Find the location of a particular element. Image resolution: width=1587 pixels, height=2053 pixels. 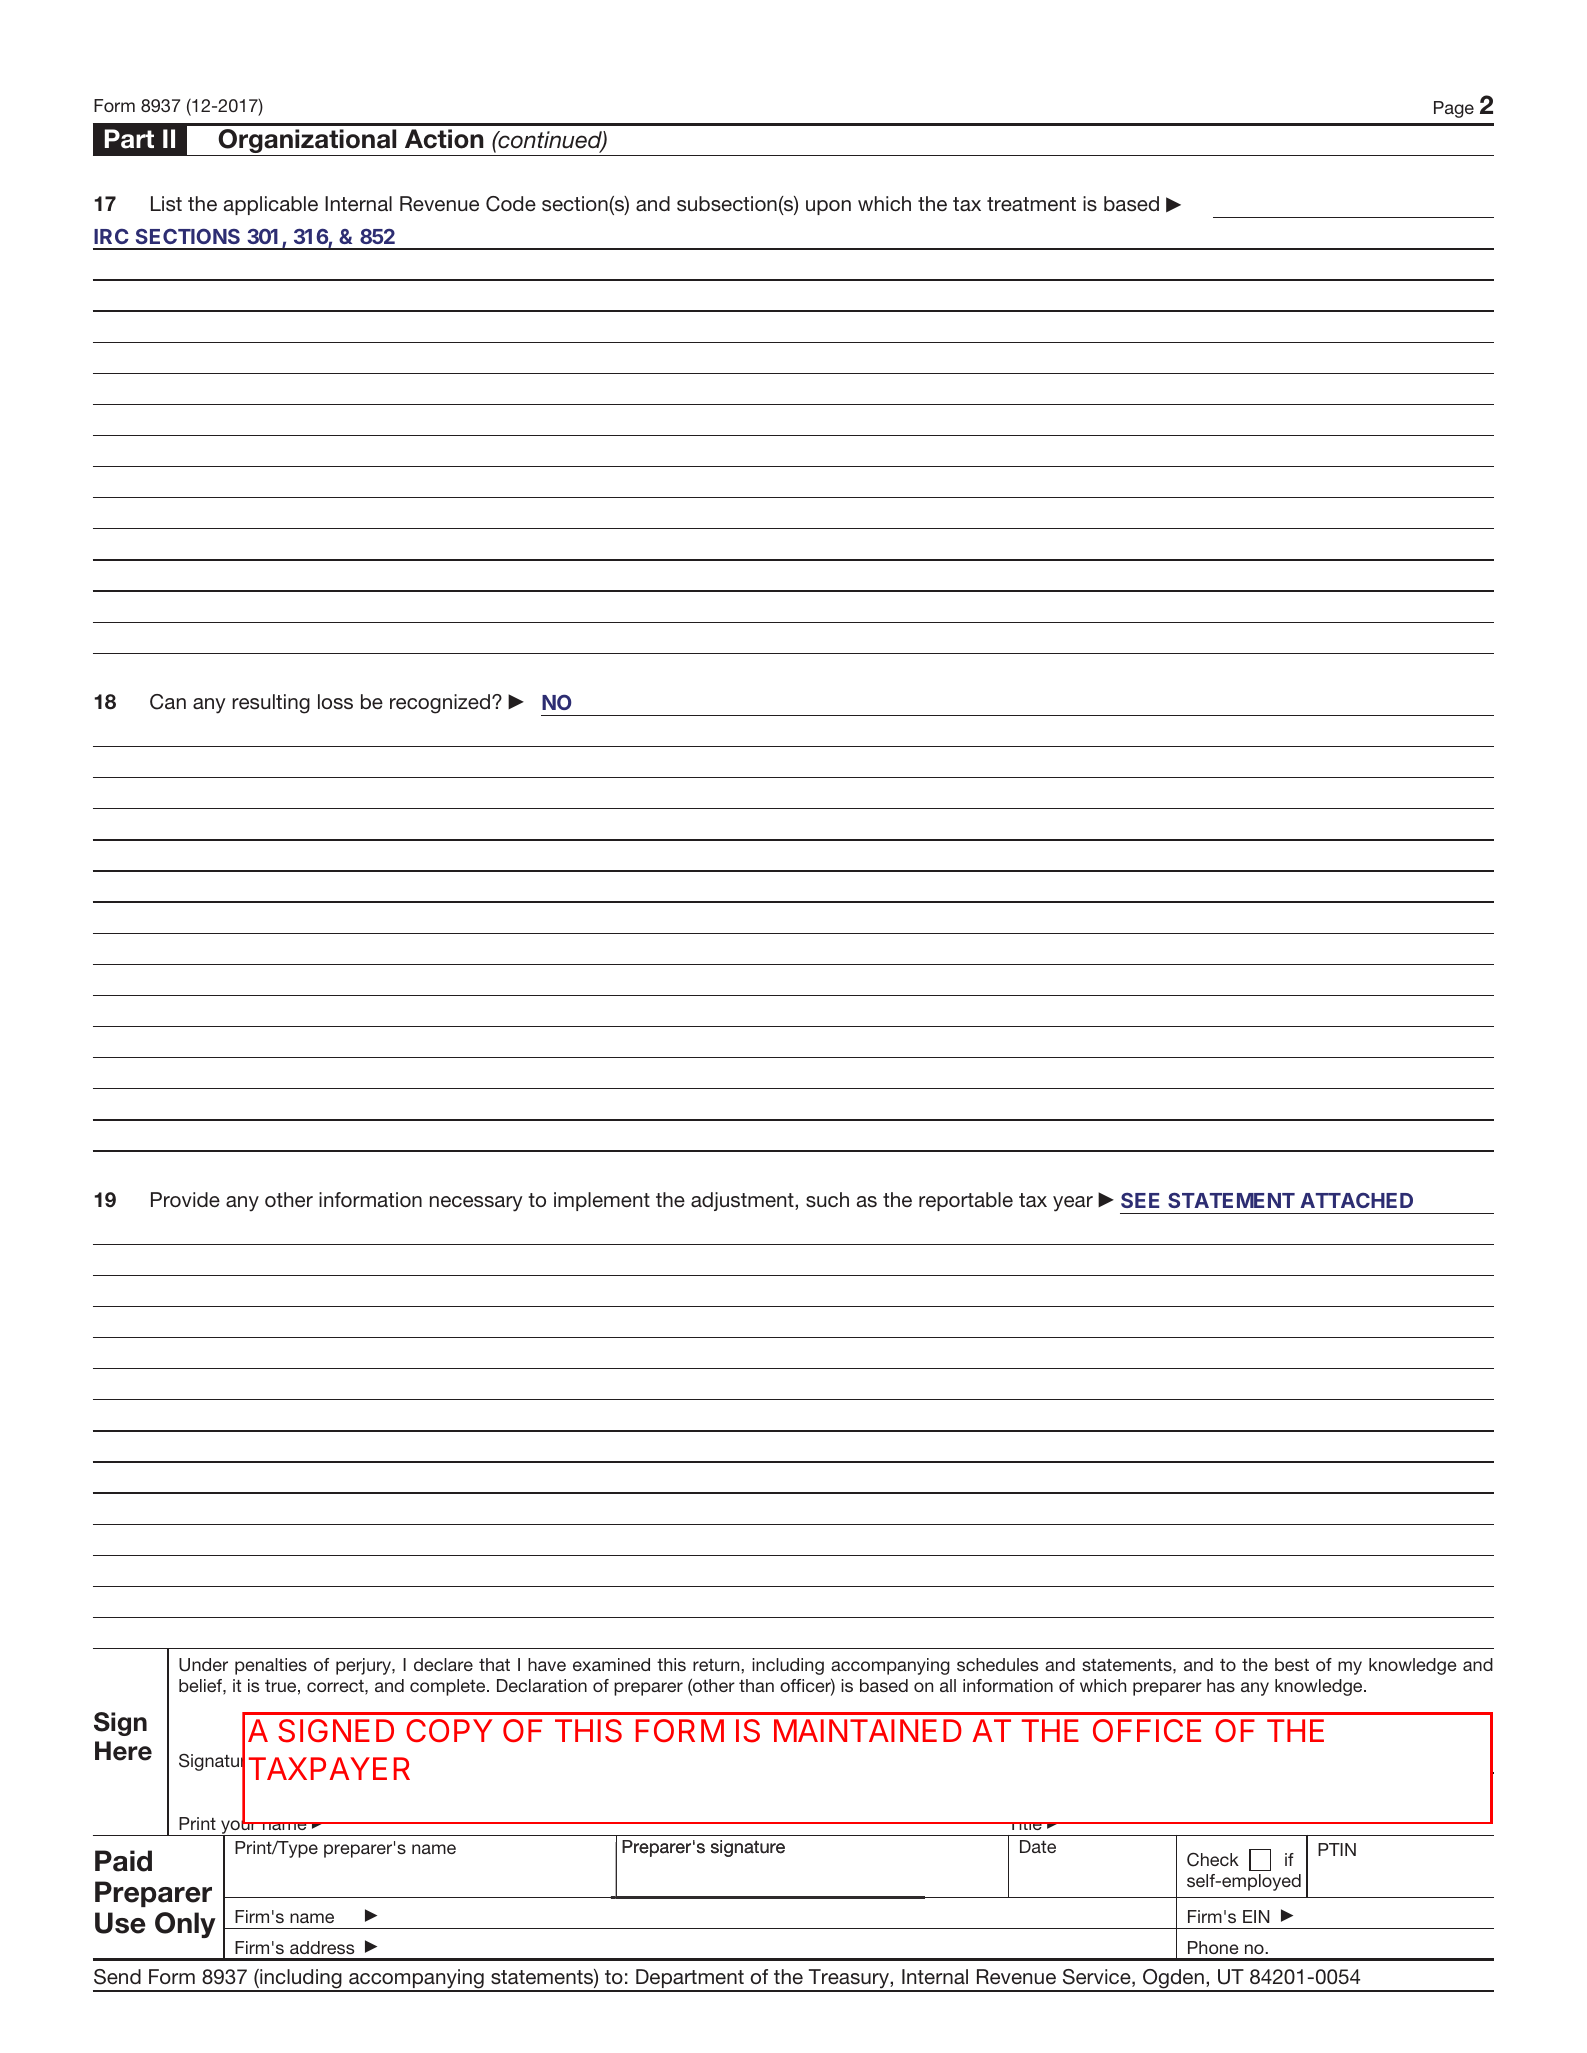

recognized is located at coordinates (440, 704).
